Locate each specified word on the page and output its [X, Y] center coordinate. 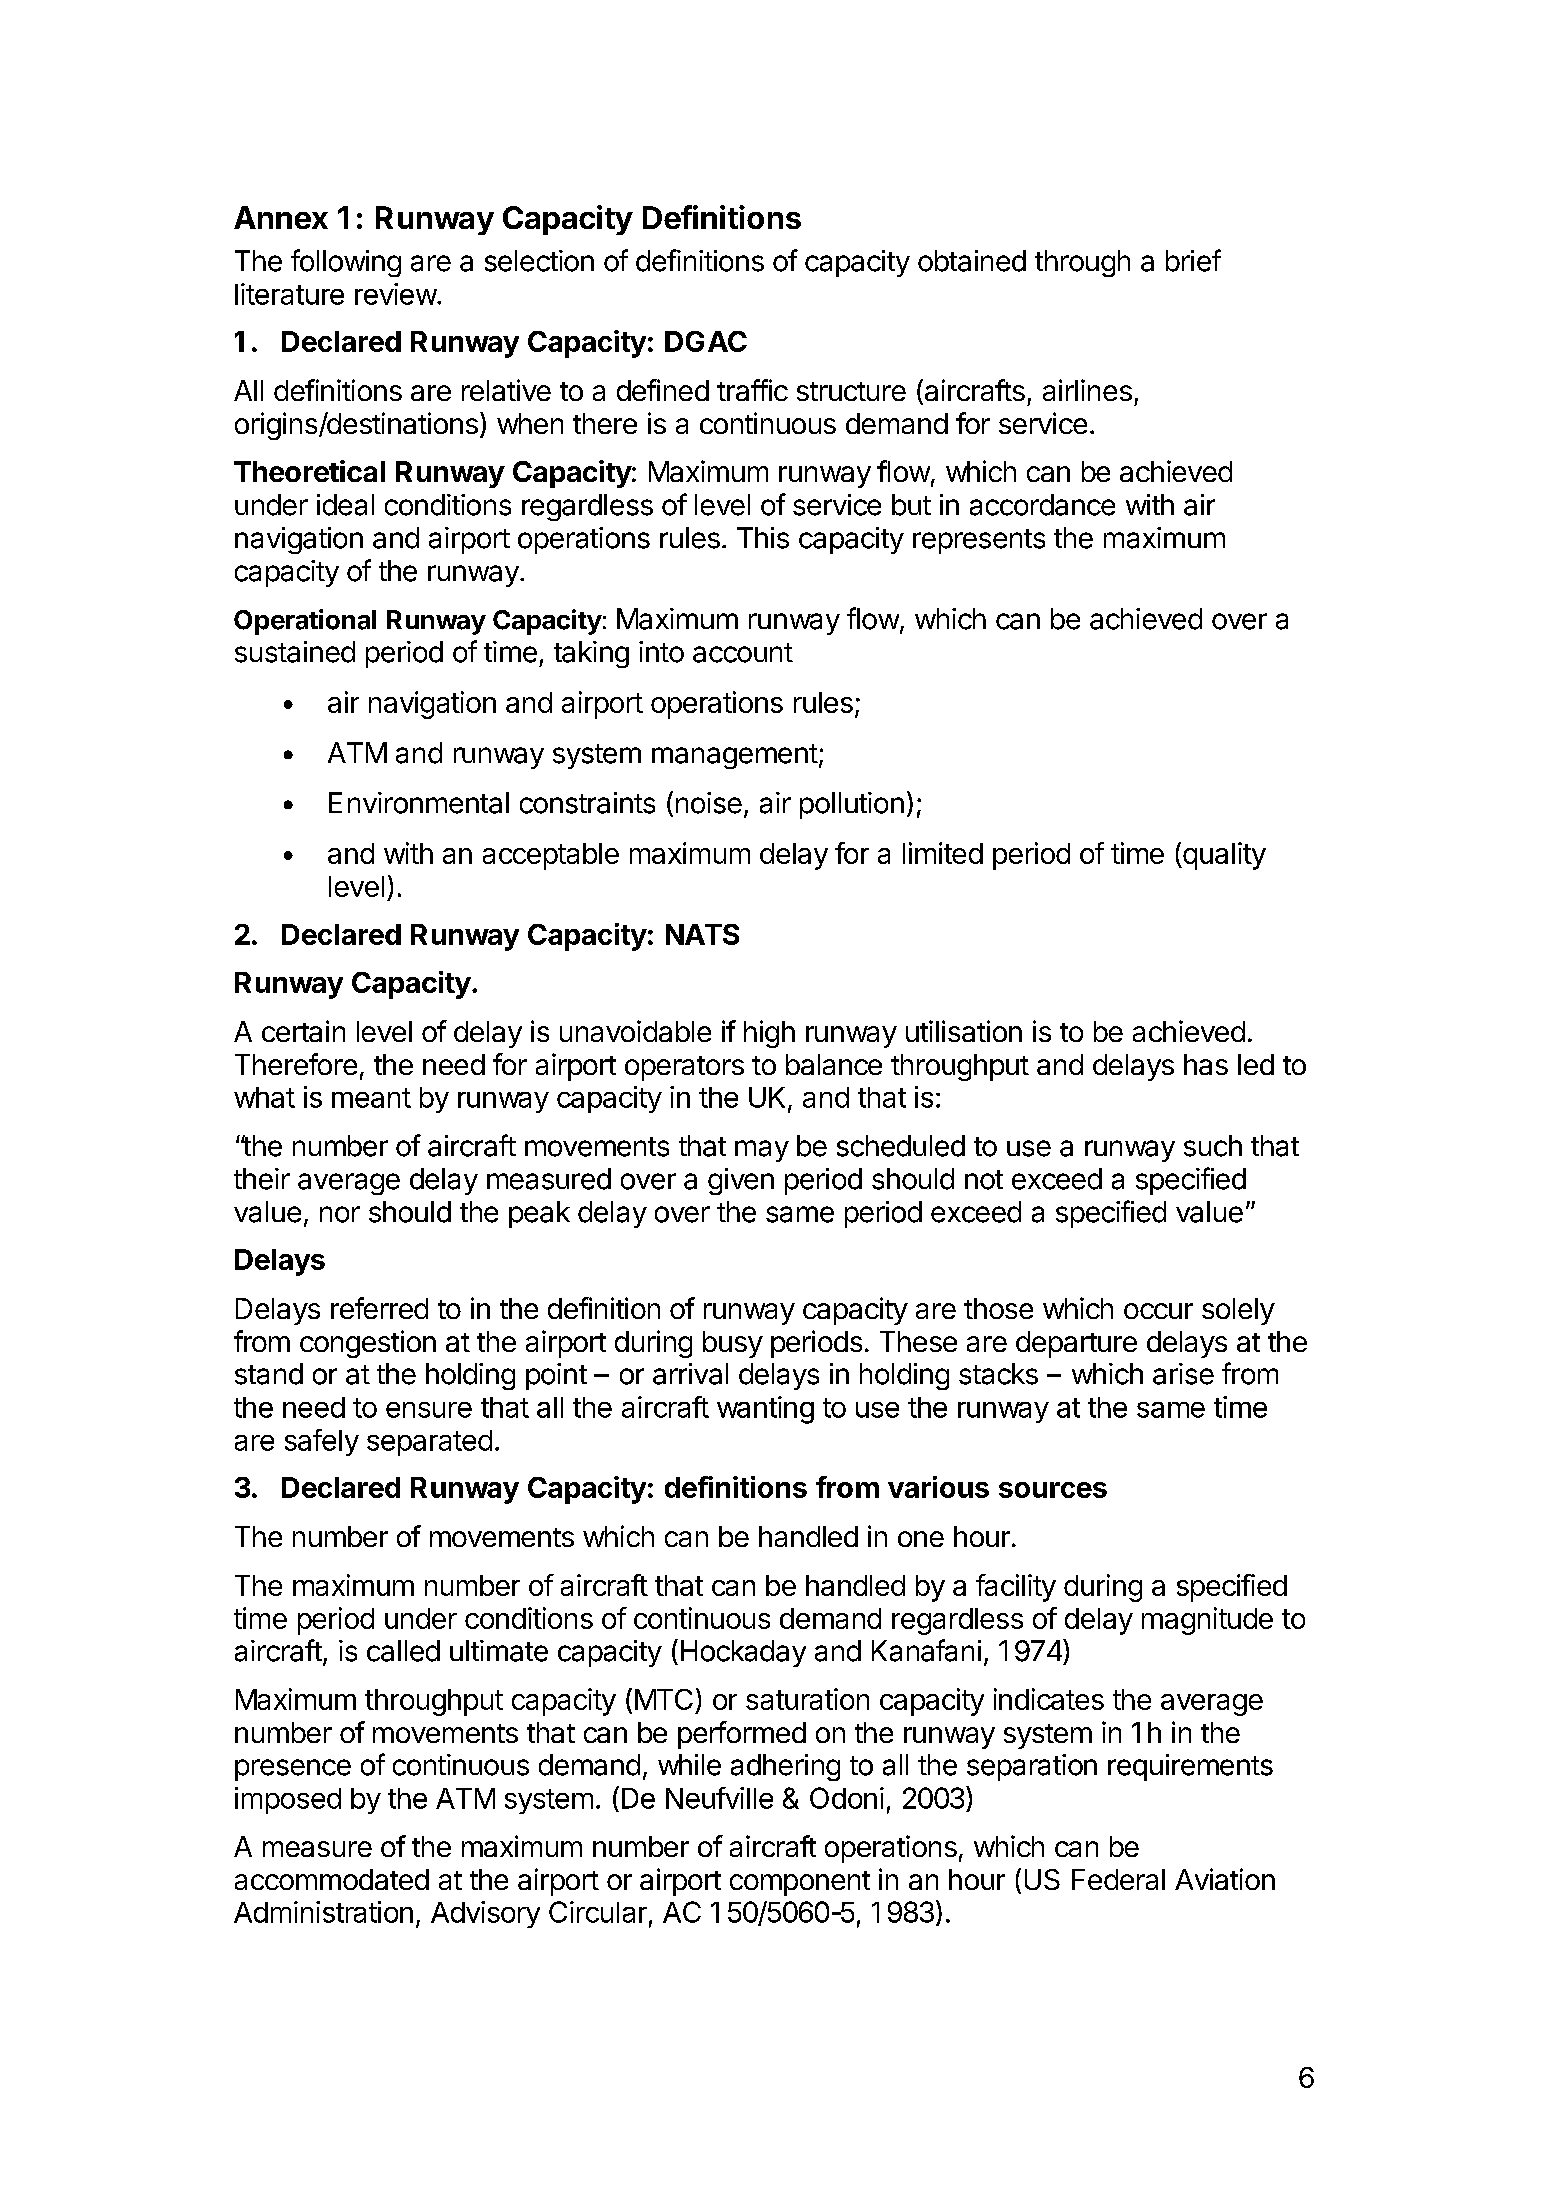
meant [371, 1098]
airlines [1087, 390]
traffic [752, 390]
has [1206, 1064]
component [800, 1883]
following [346, 263]
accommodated [332, 1879]
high [769, 1034]
